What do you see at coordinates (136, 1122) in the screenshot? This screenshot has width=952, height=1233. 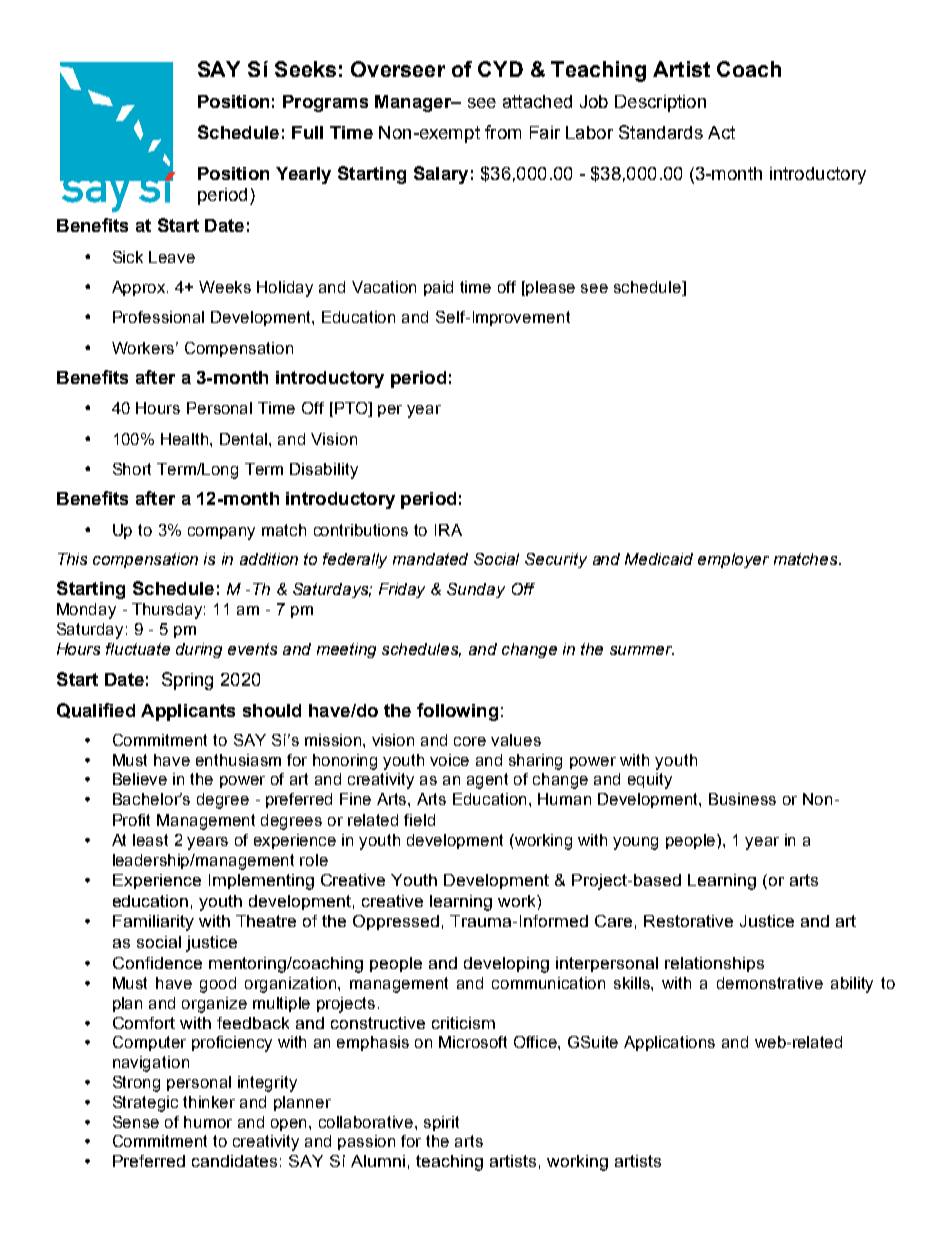 I see `Sense` at bounding box center [136, 1122].
